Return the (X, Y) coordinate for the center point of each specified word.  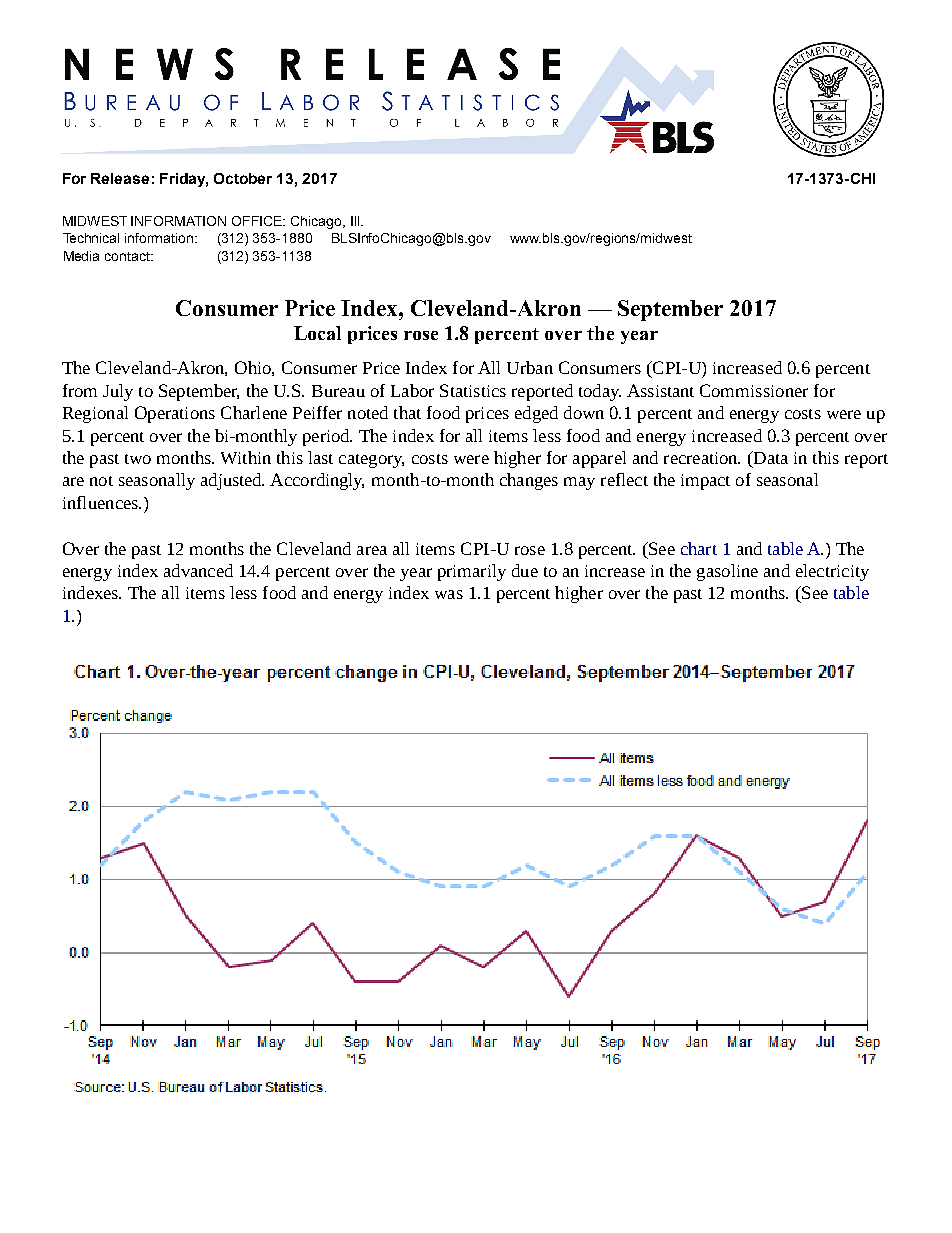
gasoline (727, 572)
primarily (472, 572)
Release (120, 178)
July (118, 392)
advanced (198, 570)
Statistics (473, 390)
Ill (356, 221)
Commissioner (754, 390)
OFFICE (258, 221)
